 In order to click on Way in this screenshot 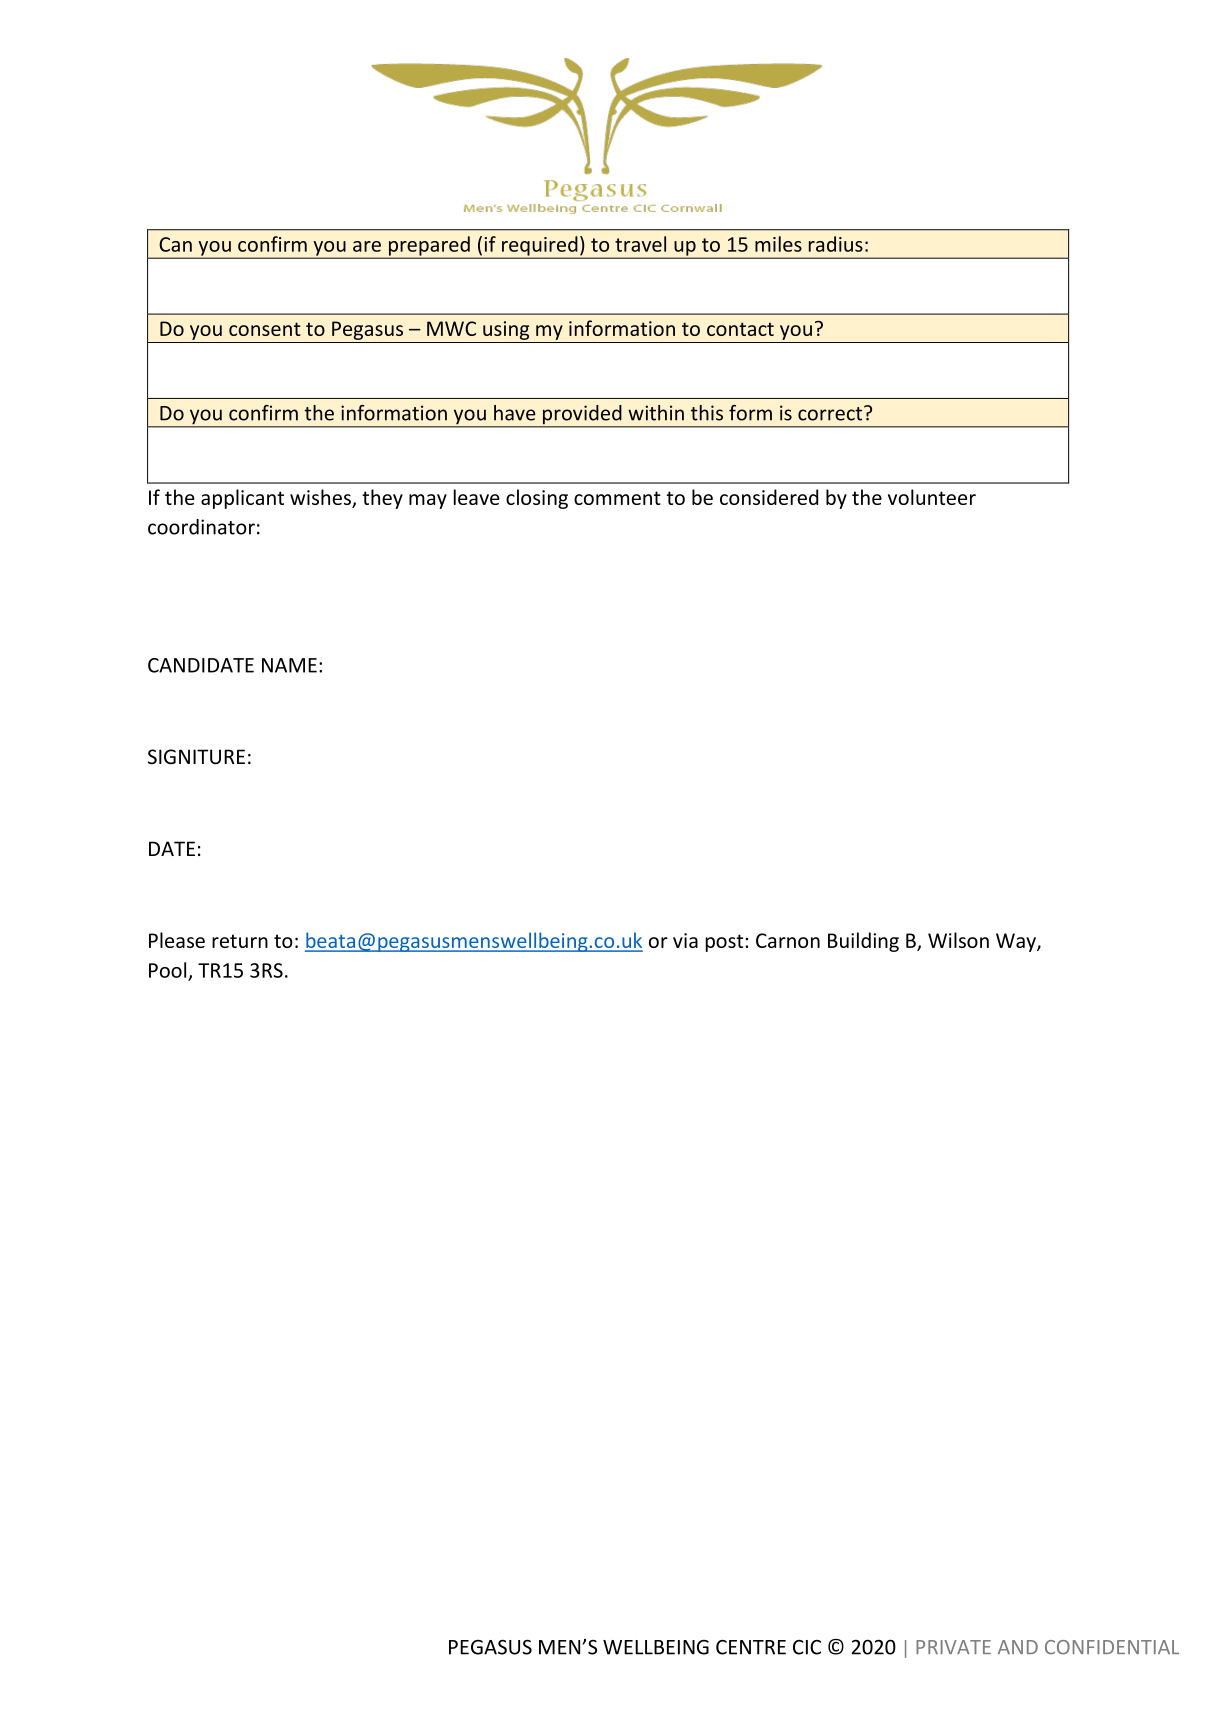, I will do `click(1017, 942)`.
